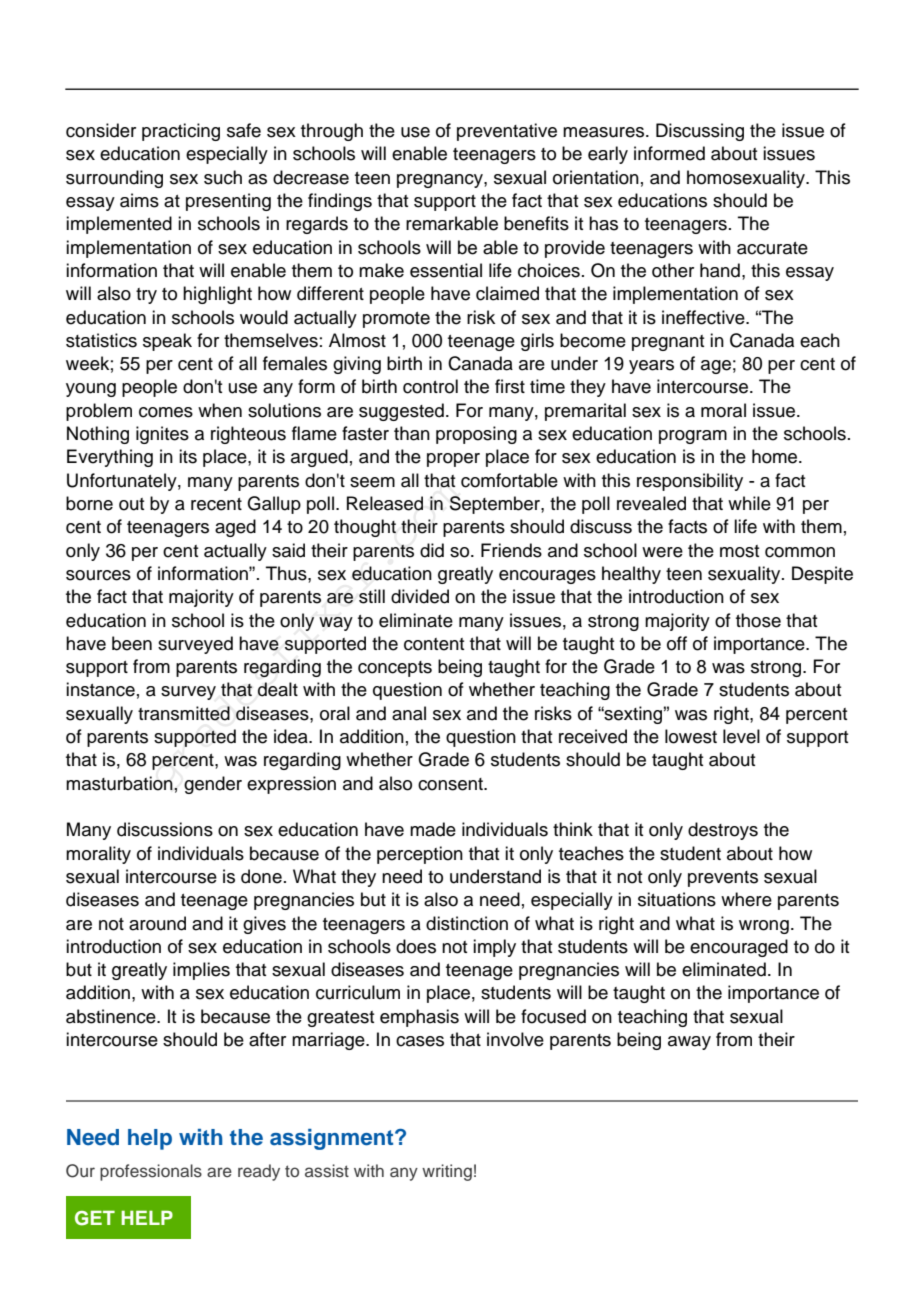 This image has height=1308, width=924. I want to click on writing, so click(447, 1172).
